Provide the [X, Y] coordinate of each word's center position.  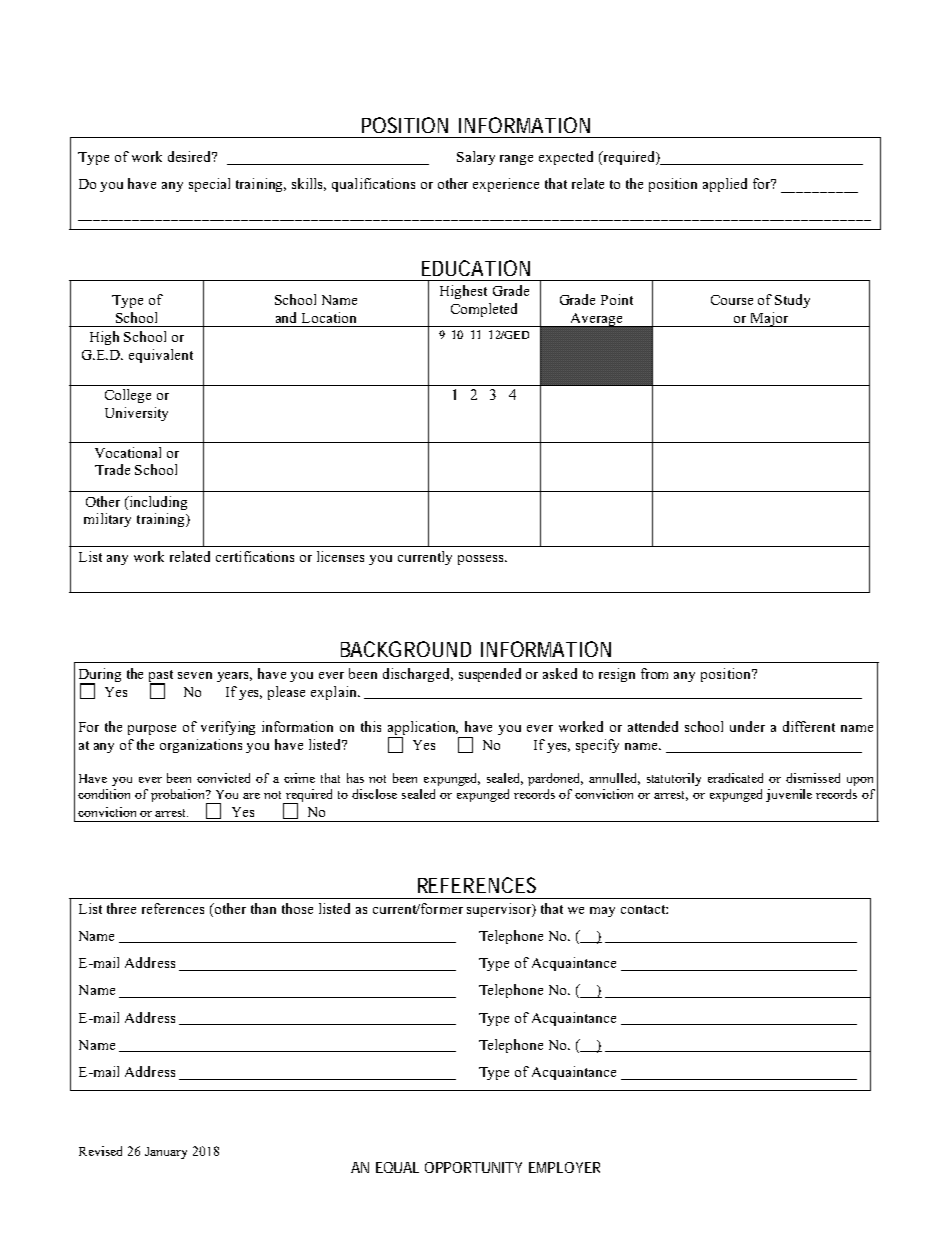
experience [506, 185]
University [136, 414]
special [209, 185]
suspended [490, 675]
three [121, 908]
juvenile [789, 795]
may [602, 912]
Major [769, 319]
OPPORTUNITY [473, 1167]
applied [725, 185]
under [747, 726]
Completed [484, 310]
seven [195, 675]
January [166, 1153]
